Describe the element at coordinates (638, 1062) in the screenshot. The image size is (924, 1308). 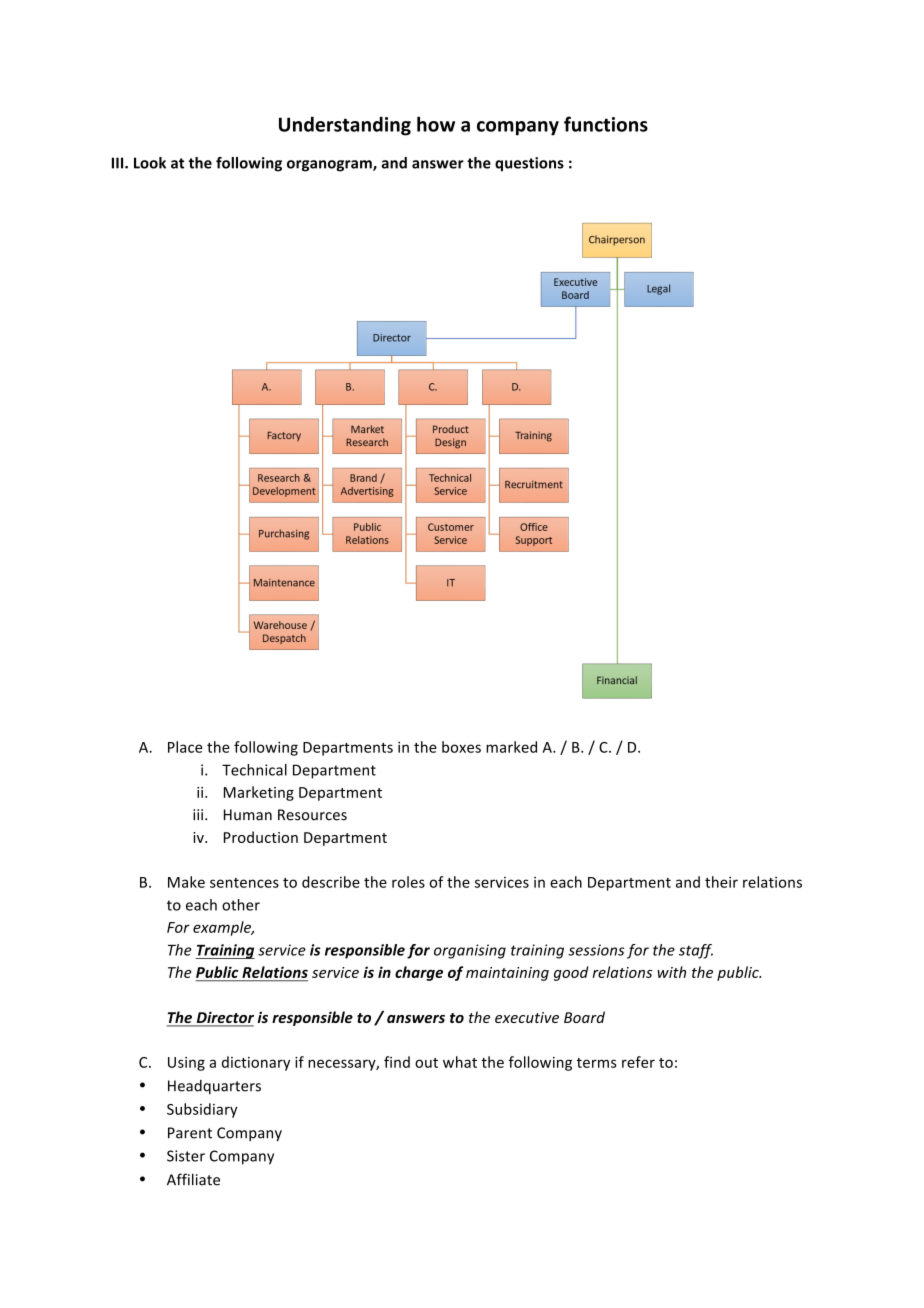
I see `refer` at that location.
